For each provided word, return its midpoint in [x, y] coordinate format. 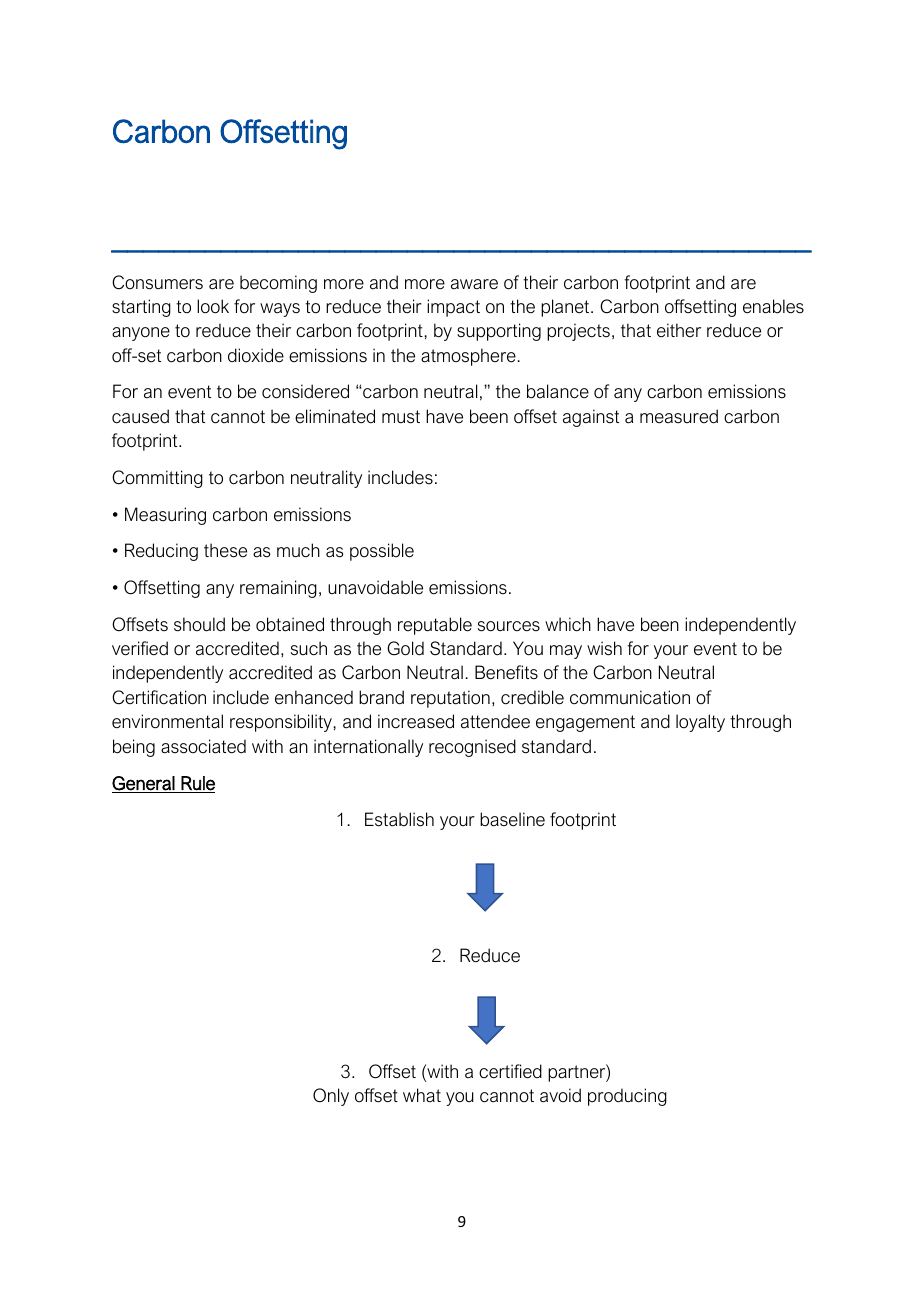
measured [679, 416]
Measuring [165, 516]
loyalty [700, 723]
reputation [450, 699]
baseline [512, 819]
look [213, 306]
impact [453, 308]
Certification [159, 697]
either [679, 330]
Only [331, 1097]
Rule [197, 784]
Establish [399, 819]
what [422, 1095]
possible [382, 552]
